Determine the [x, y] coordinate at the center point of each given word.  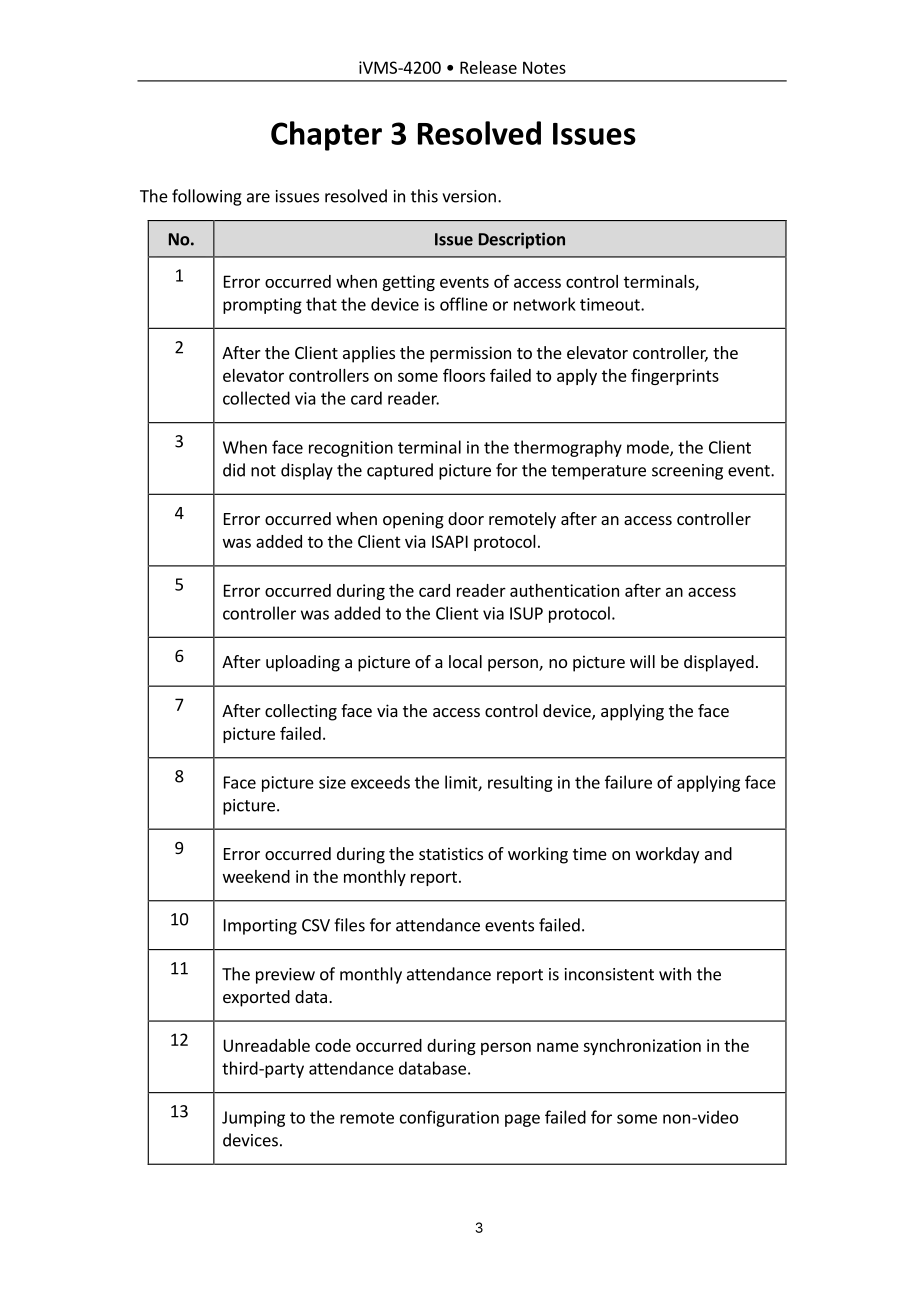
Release [488, 67]
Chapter [326, 136]
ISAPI [450, 541]
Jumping [253, 1119]
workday [667, 855]
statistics [451, 853]
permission [470, 354]
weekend [256, 876]
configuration [449, 1118]
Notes [544, 67]
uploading [303, 663]
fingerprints [675, 376]
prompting [262, 306]
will [642, 661]
